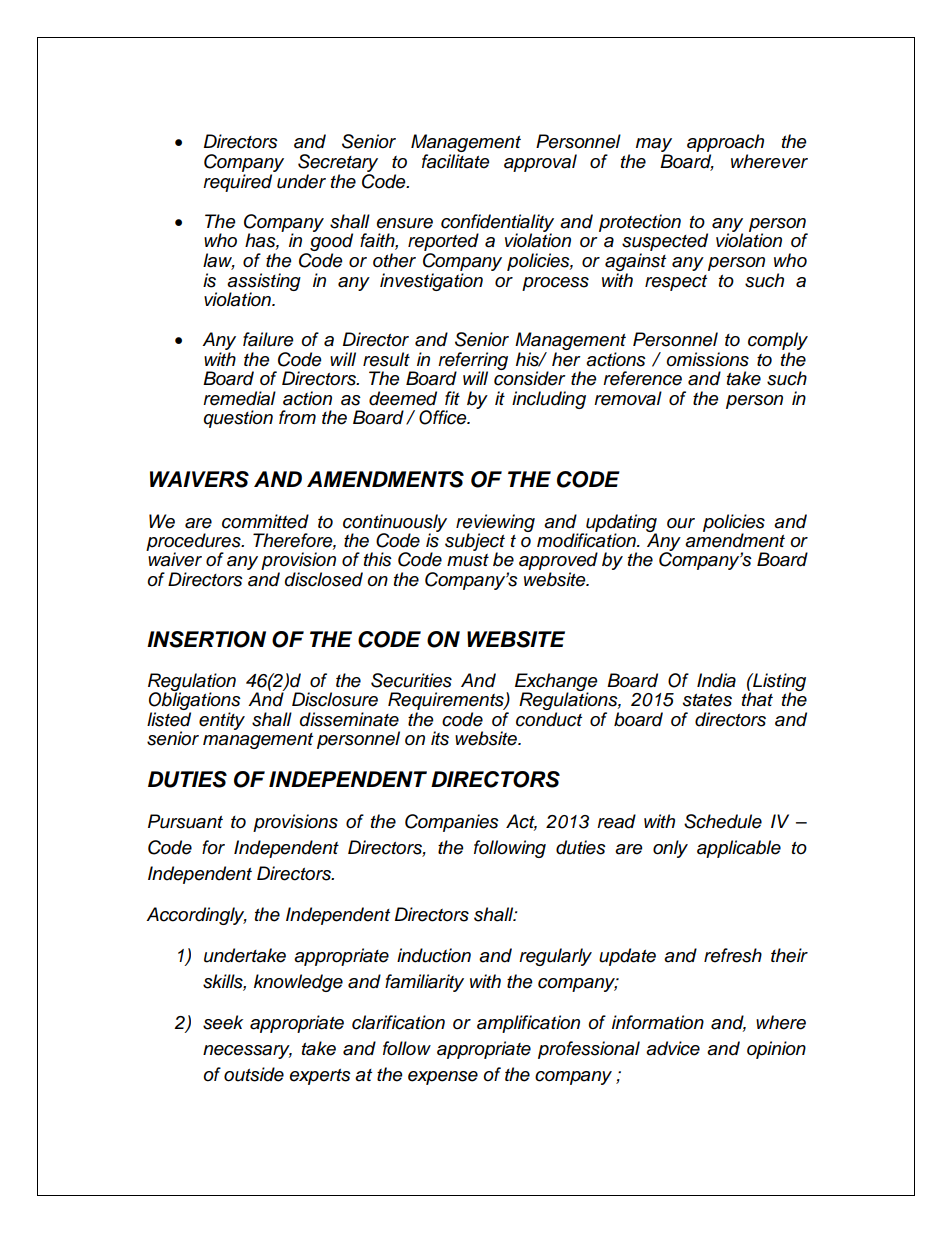  I want to click on expense, so click(443, 1078).
